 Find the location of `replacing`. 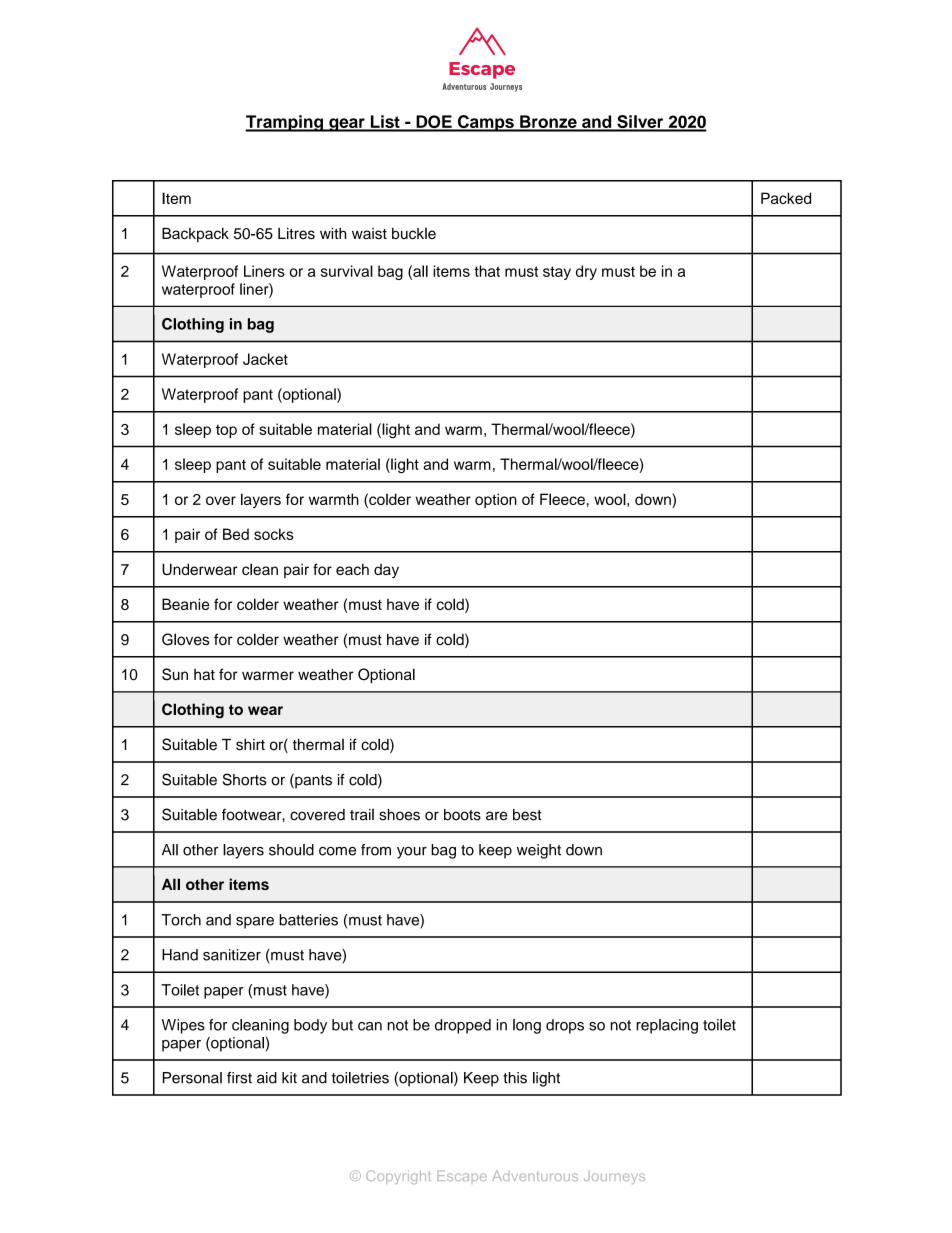

replacing is located at coordinates (667, 1026).
